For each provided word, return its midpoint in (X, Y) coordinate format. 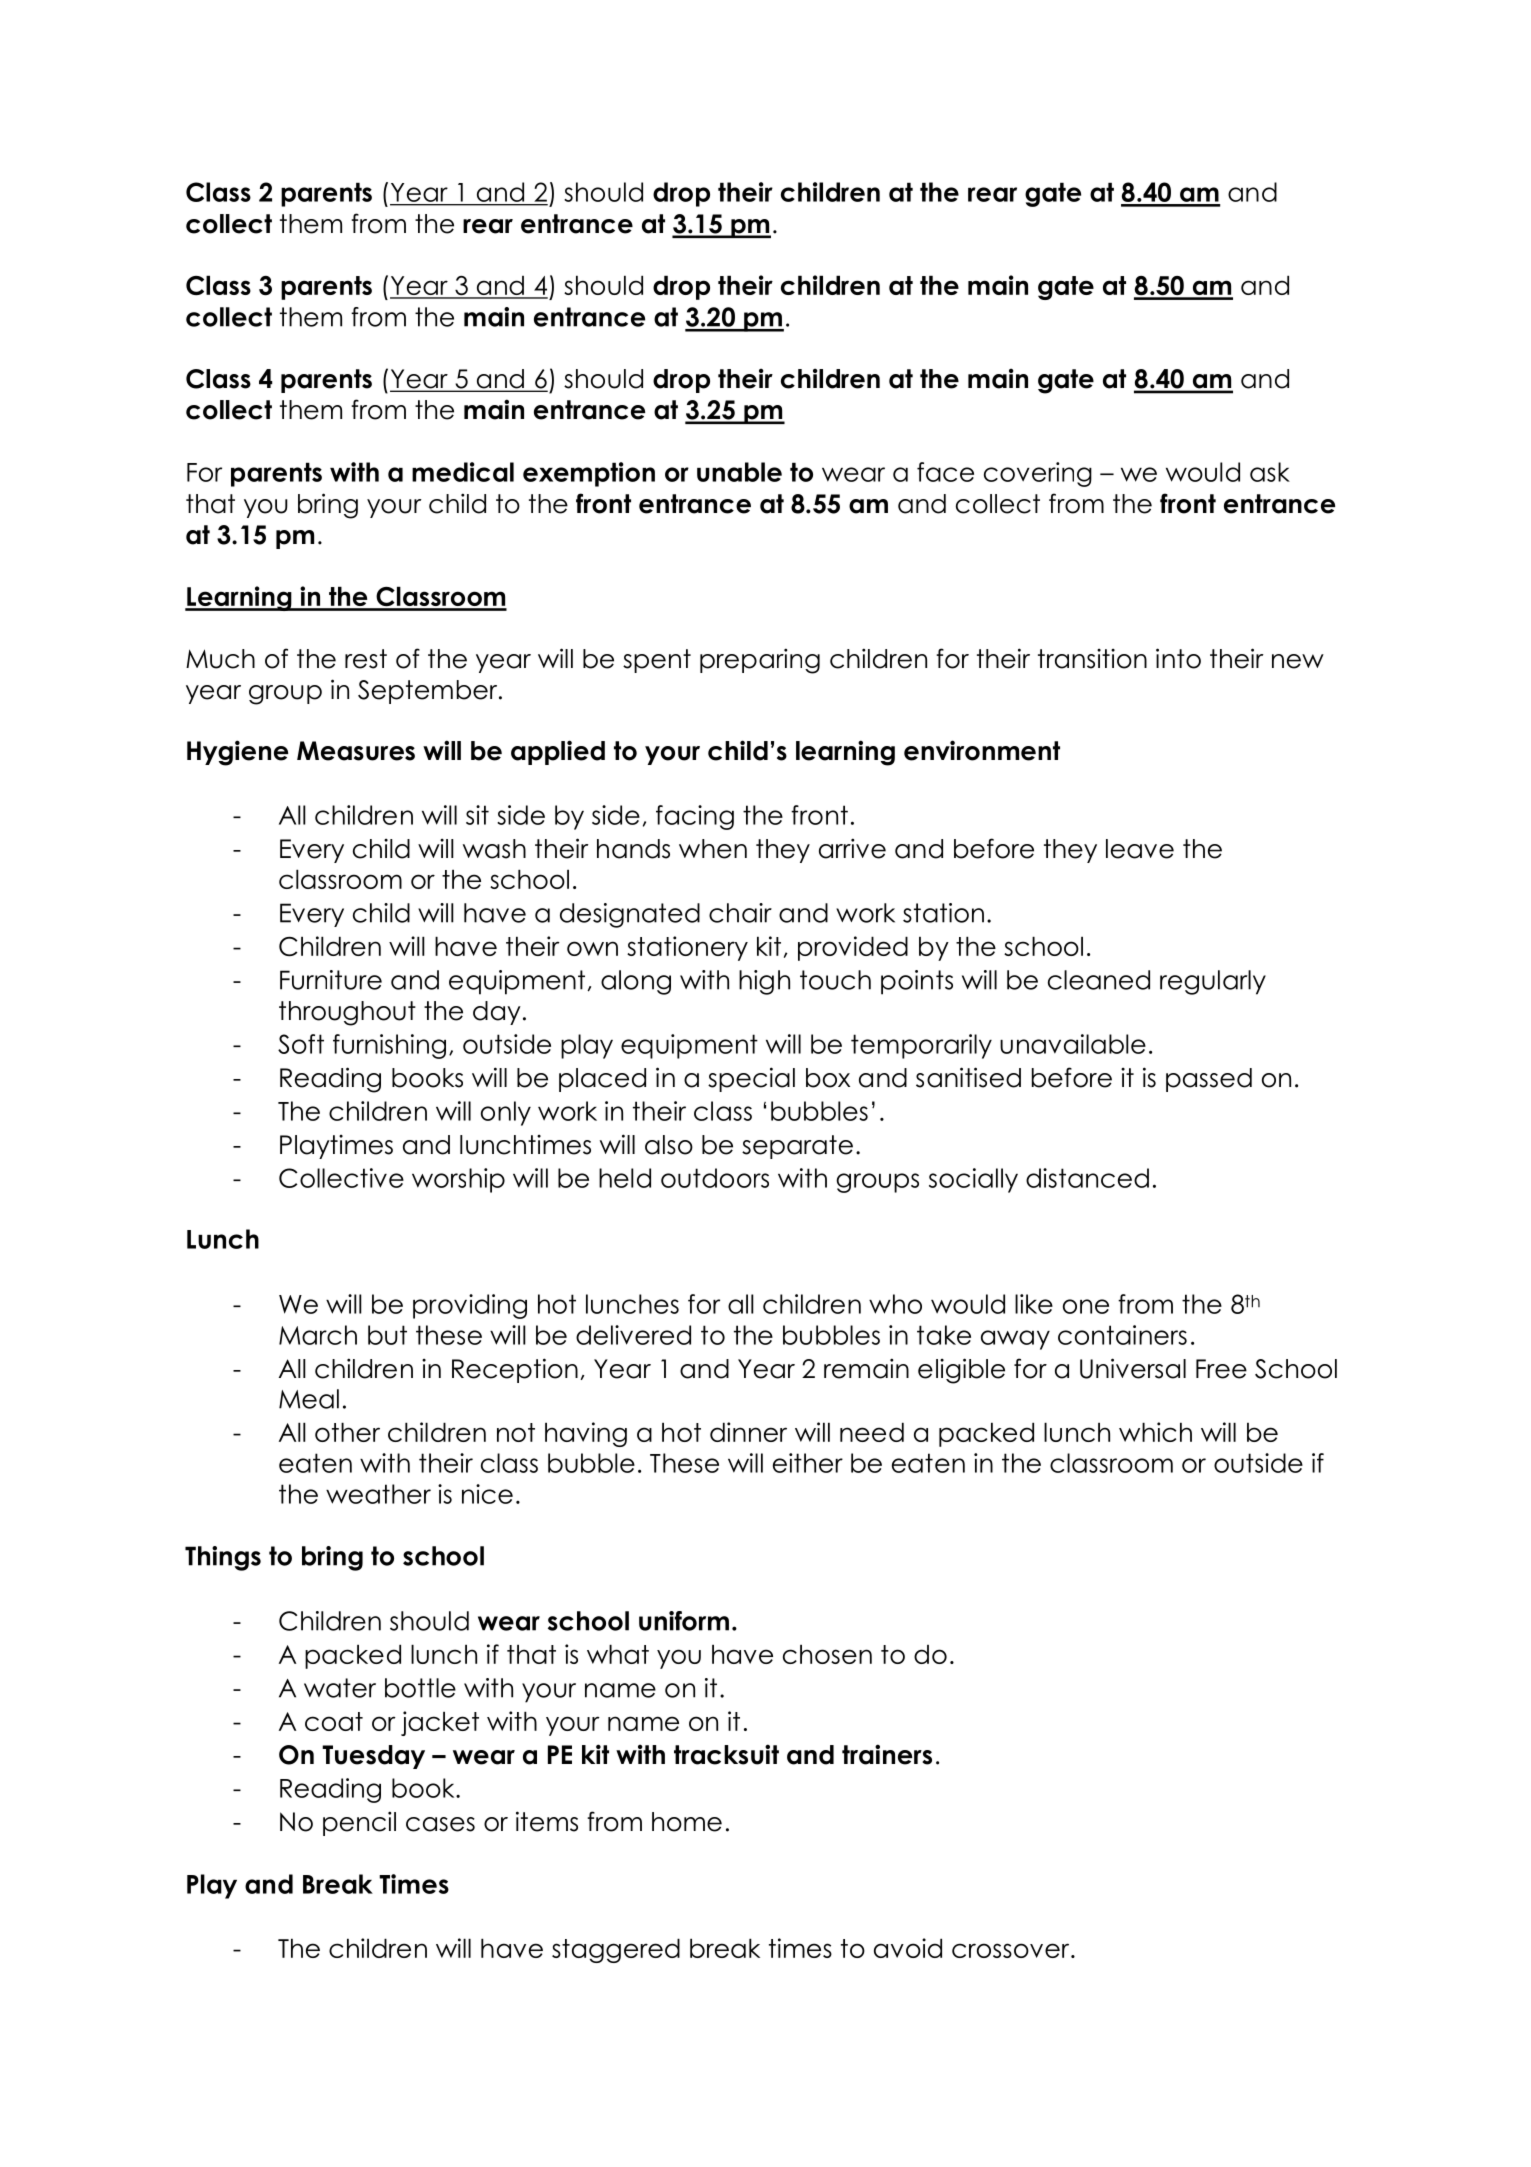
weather (378, 1494)
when (713, 849)
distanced (1087, 1178)
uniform (684, 1621)
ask (1270, 472)
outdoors (715, 1178)
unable (739, 472)
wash (494, 849)
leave (1140, 849)
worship (458, 1180)
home (687, 1822)
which (1155, 1432)
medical (463, 472)
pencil (359, 1823)
